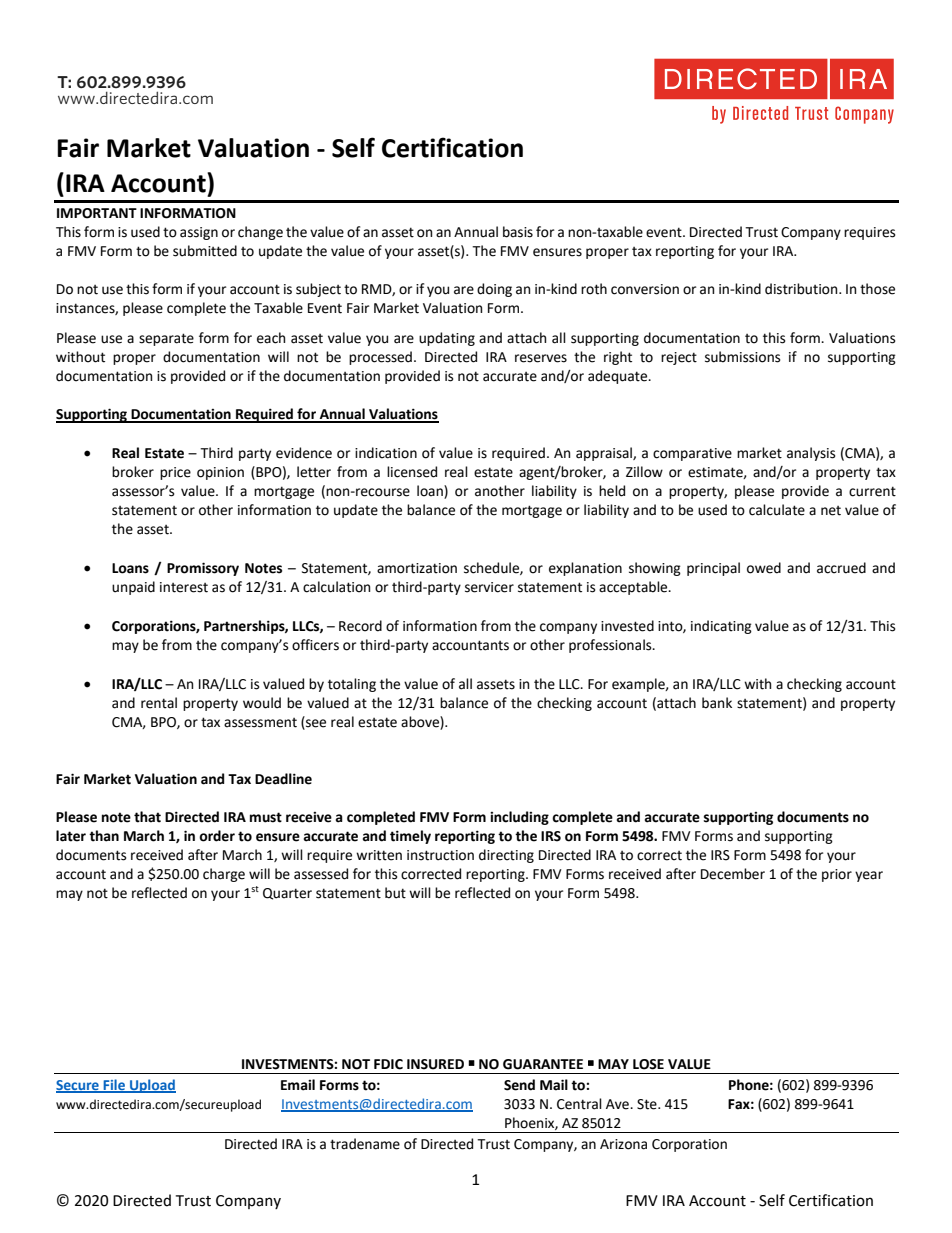  I want to click on bank, so click(717, 703).
